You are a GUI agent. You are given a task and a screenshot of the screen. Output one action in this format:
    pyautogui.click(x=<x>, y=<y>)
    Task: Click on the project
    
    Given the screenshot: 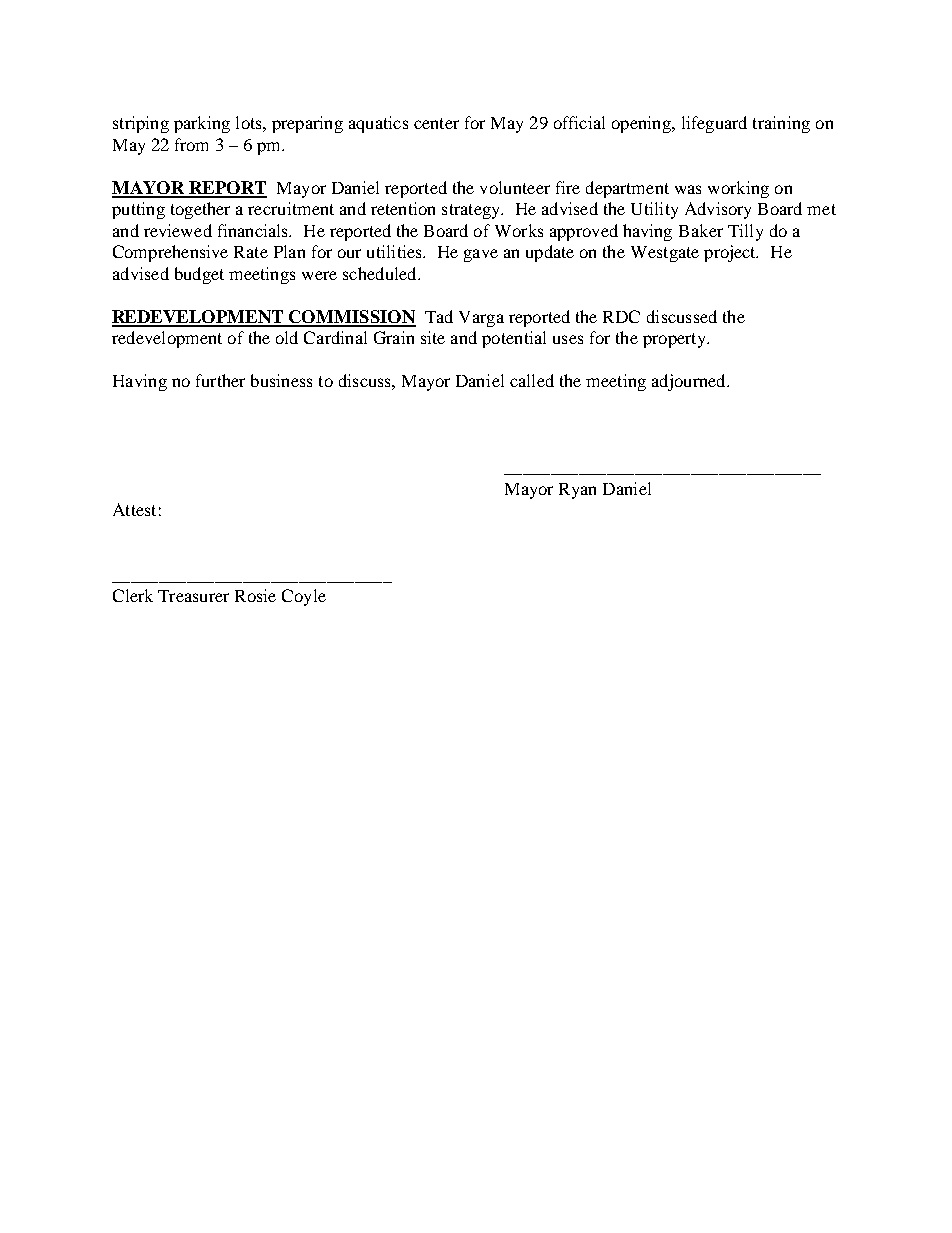 What is the action you would take?
    pyautogui.click(x=731, y=253)
